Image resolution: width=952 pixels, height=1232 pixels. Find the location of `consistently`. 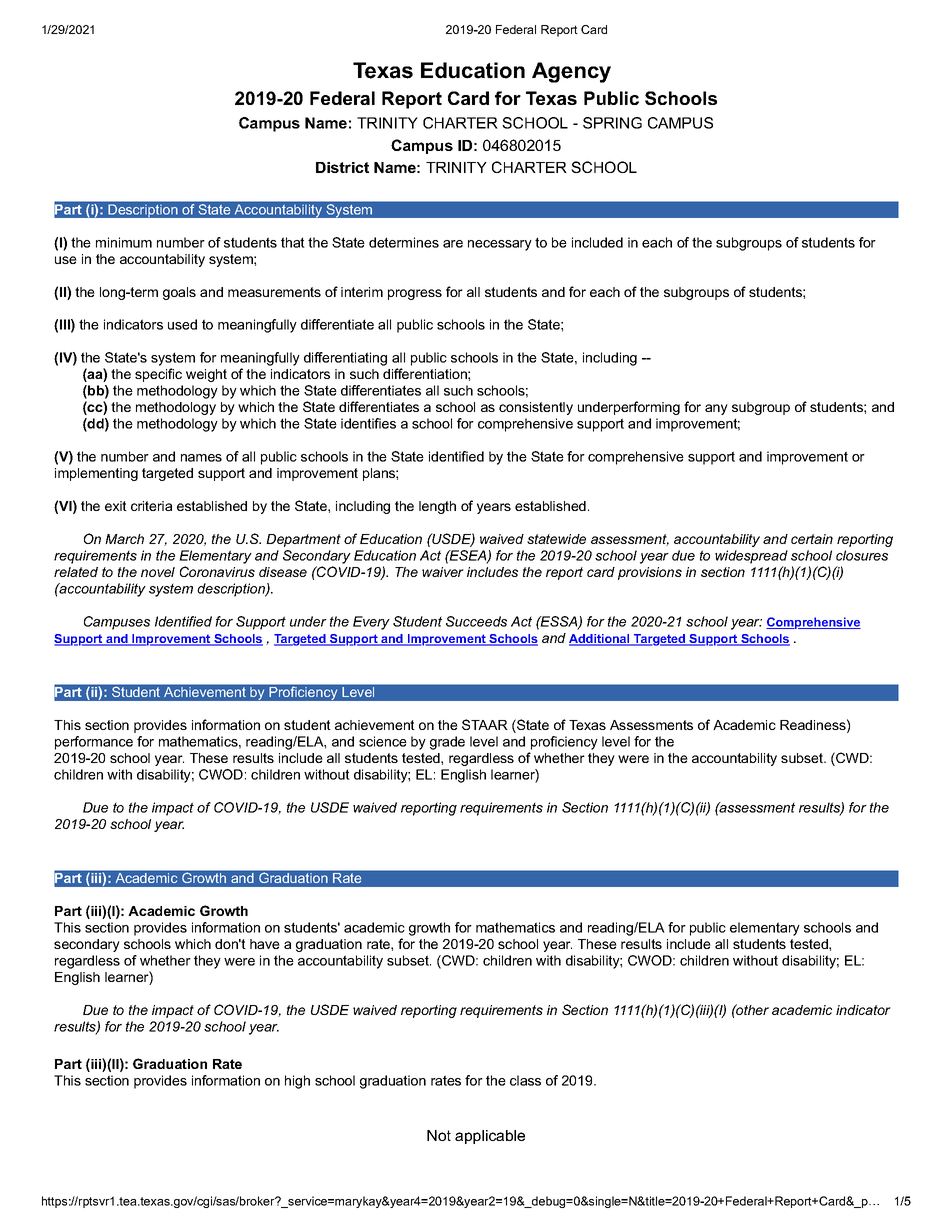

consistently is located at coordinates (536, 408).
